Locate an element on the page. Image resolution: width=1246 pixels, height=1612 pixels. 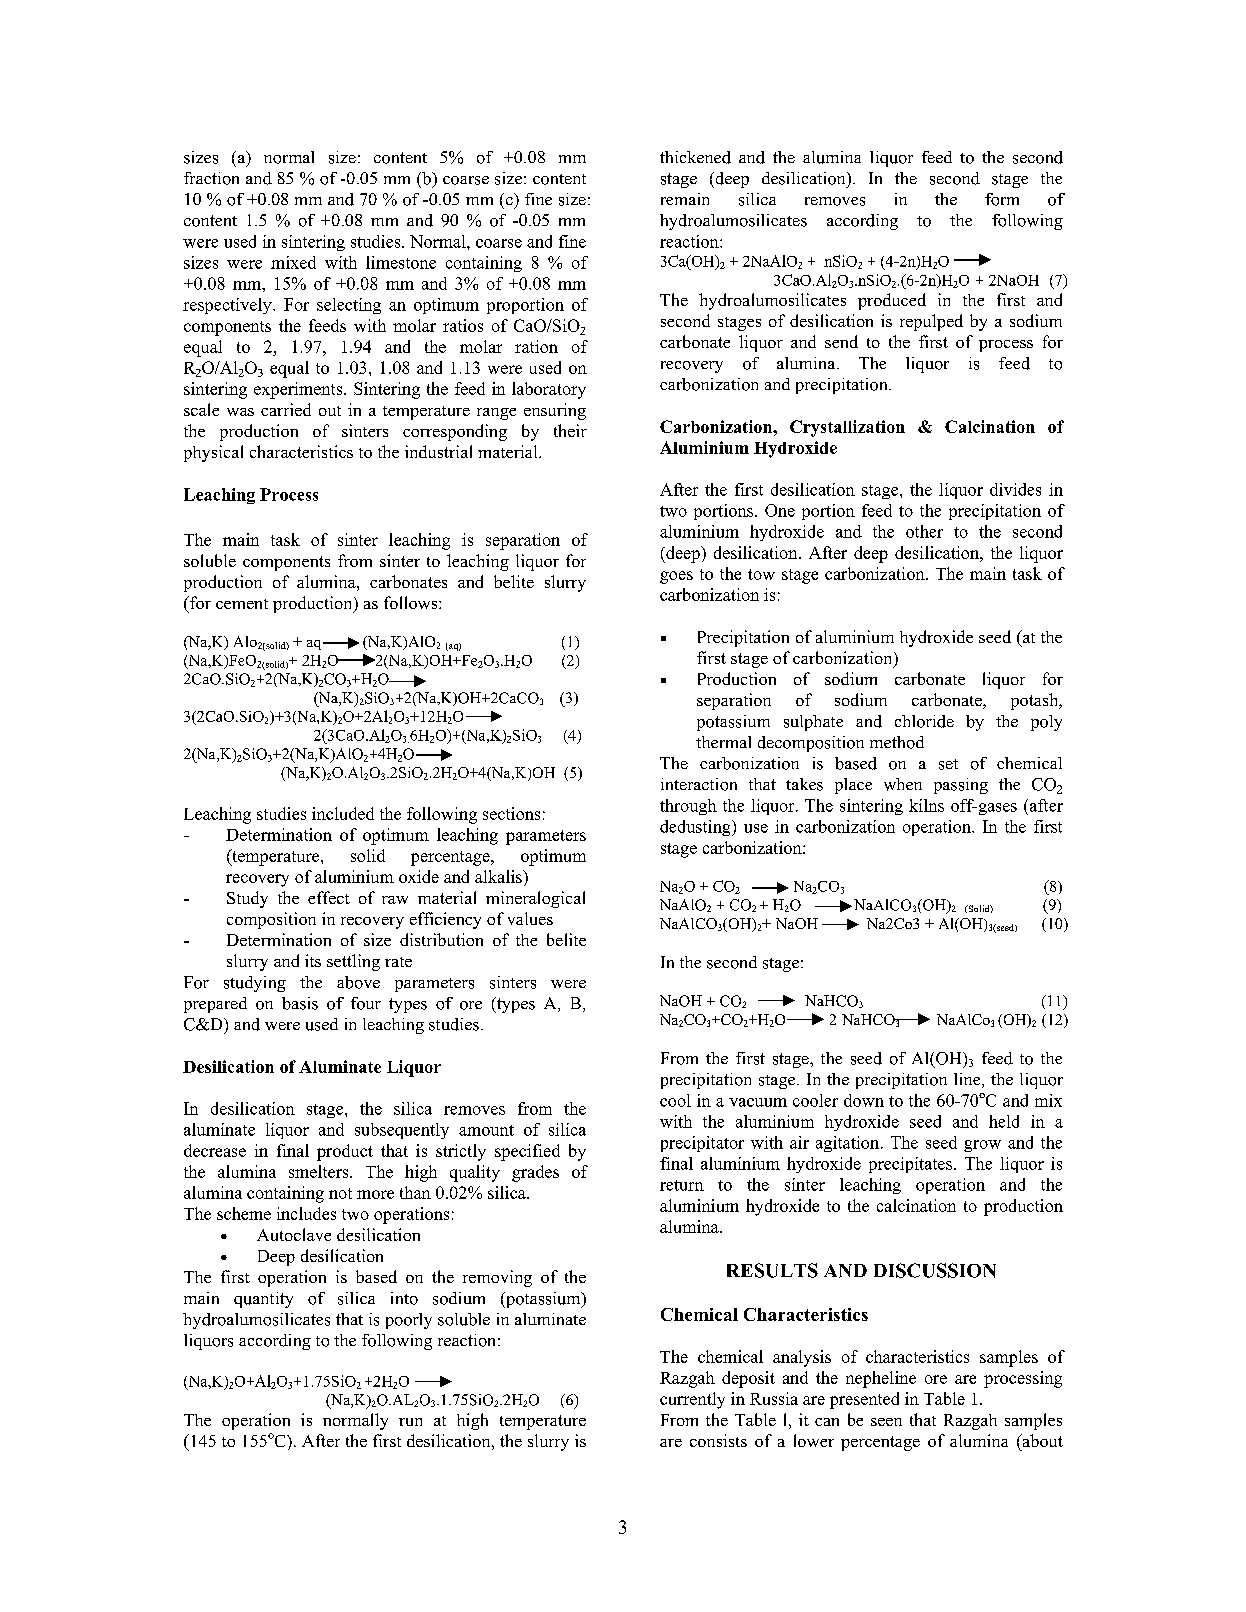
included is located at coordinates (343, 813).
